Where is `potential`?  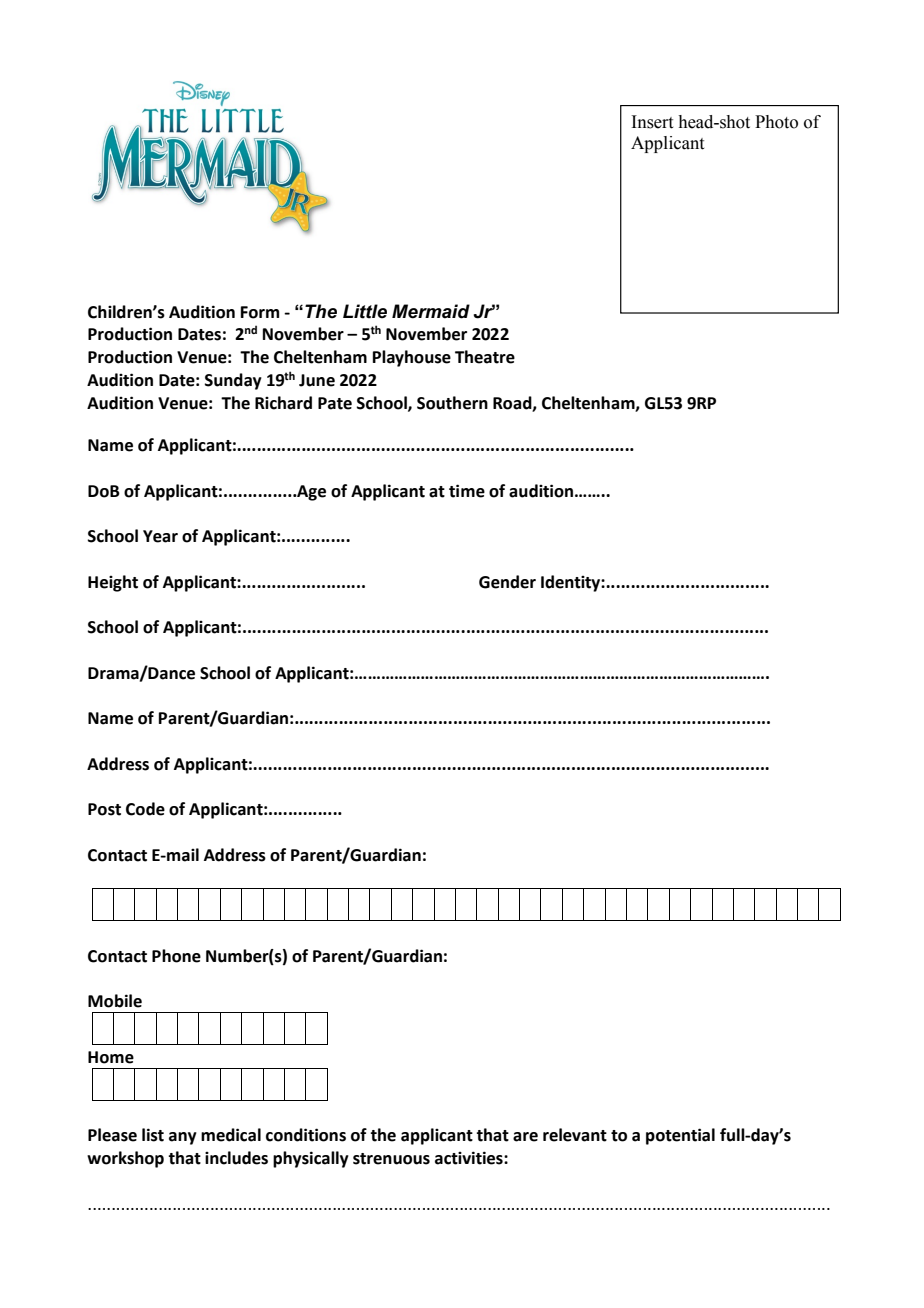
potential is located at coordinates (680, 1136).
